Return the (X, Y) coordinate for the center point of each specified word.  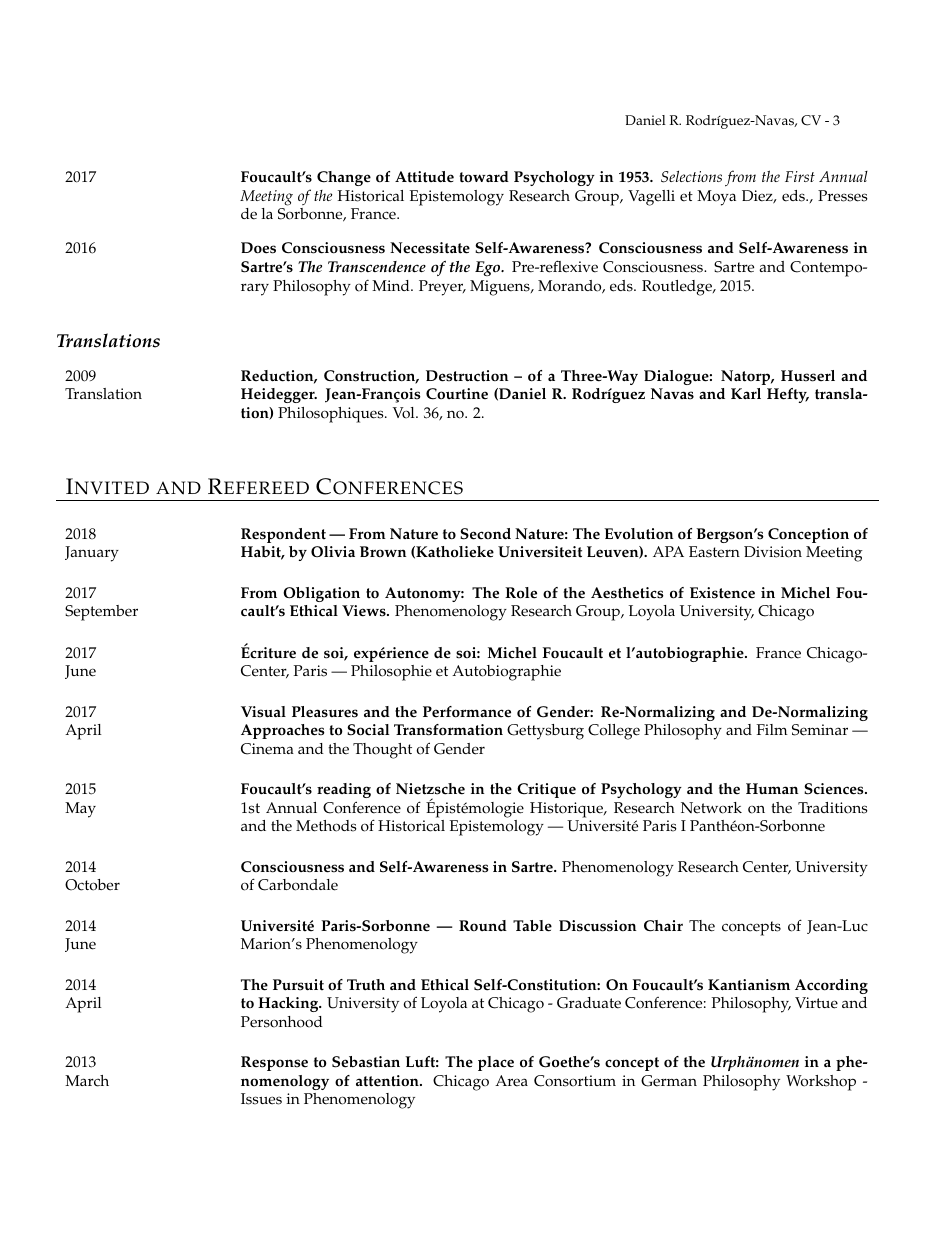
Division (773, 552)
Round (483, 925)
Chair (663, 926)
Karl (746, 393)
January (92, 554)
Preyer (442, 288)
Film (772, 729)
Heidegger (279, 395)
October (92, 885)
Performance (467, 712)
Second (485, 534)
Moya (716, 198)
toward (484, 177)
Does (258, 248)
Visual (263, 712)
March (87, 1081)
